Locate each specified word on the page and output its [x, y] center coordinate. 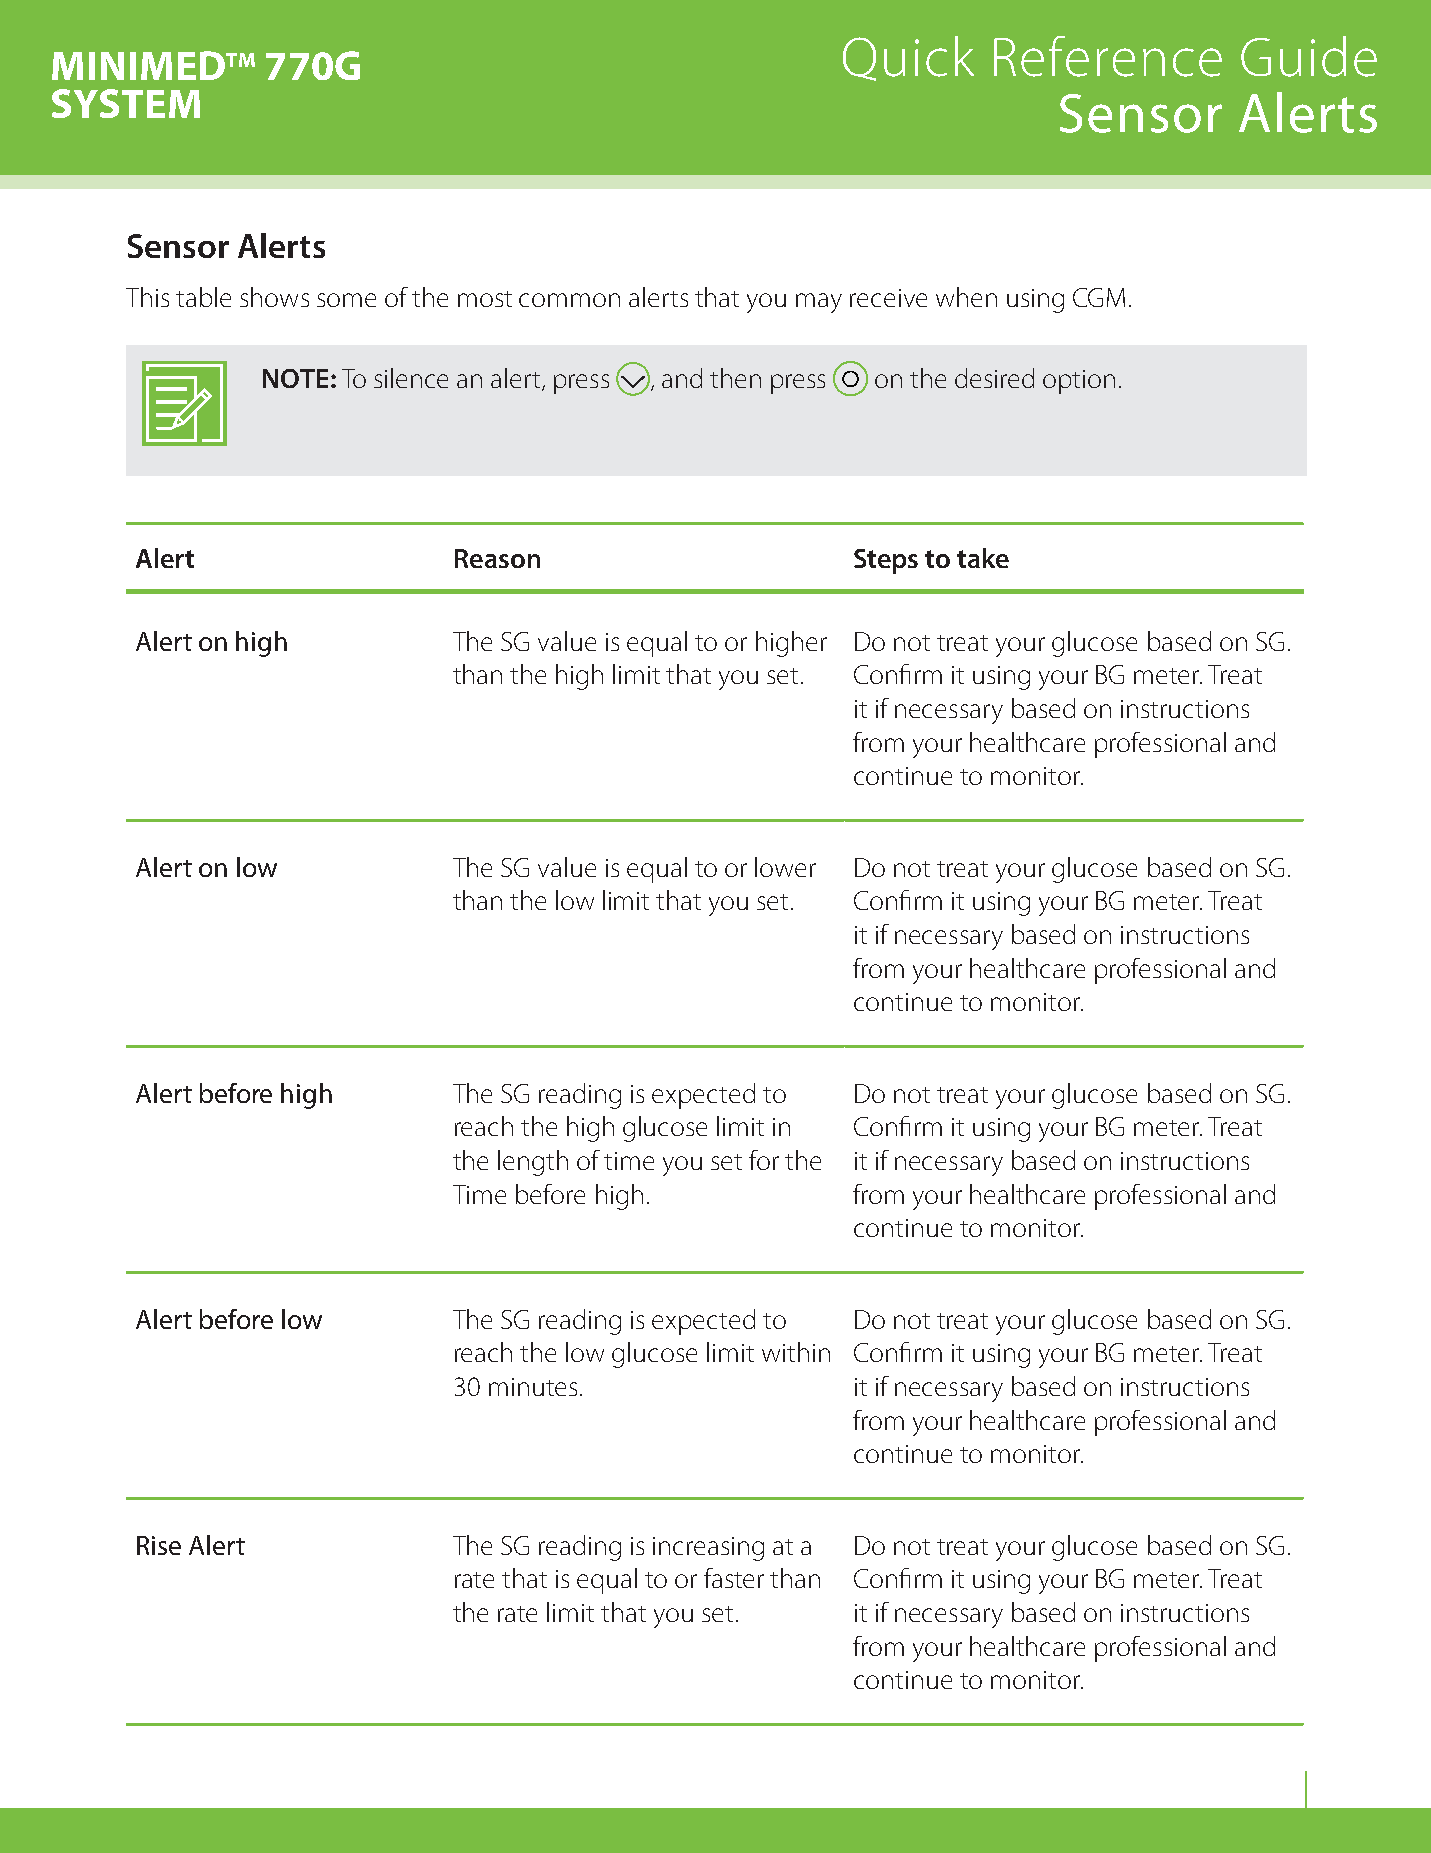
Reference [1108, 56]
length [533, 1163]
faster [734, 1578]
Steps [886, 561]
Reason [497, 558]
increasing [708, 1549]
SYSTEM [126, 103]
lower [785, 867]
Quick [908, 58]
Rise [159, 1545]
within [796, 1352]
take [983, 558]
